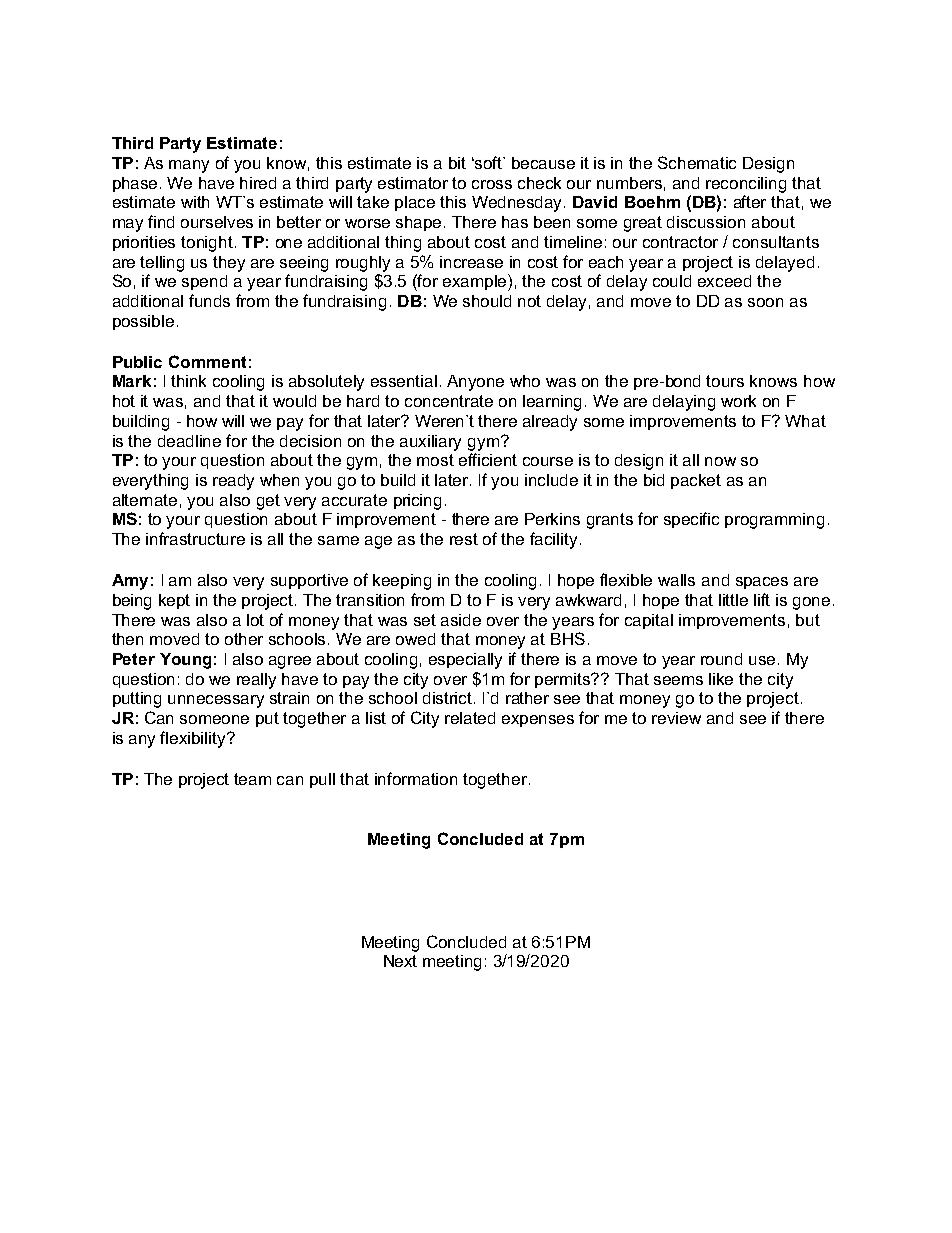 This page has height=1233, width=952. I want to click on information, so click(416, 778).
